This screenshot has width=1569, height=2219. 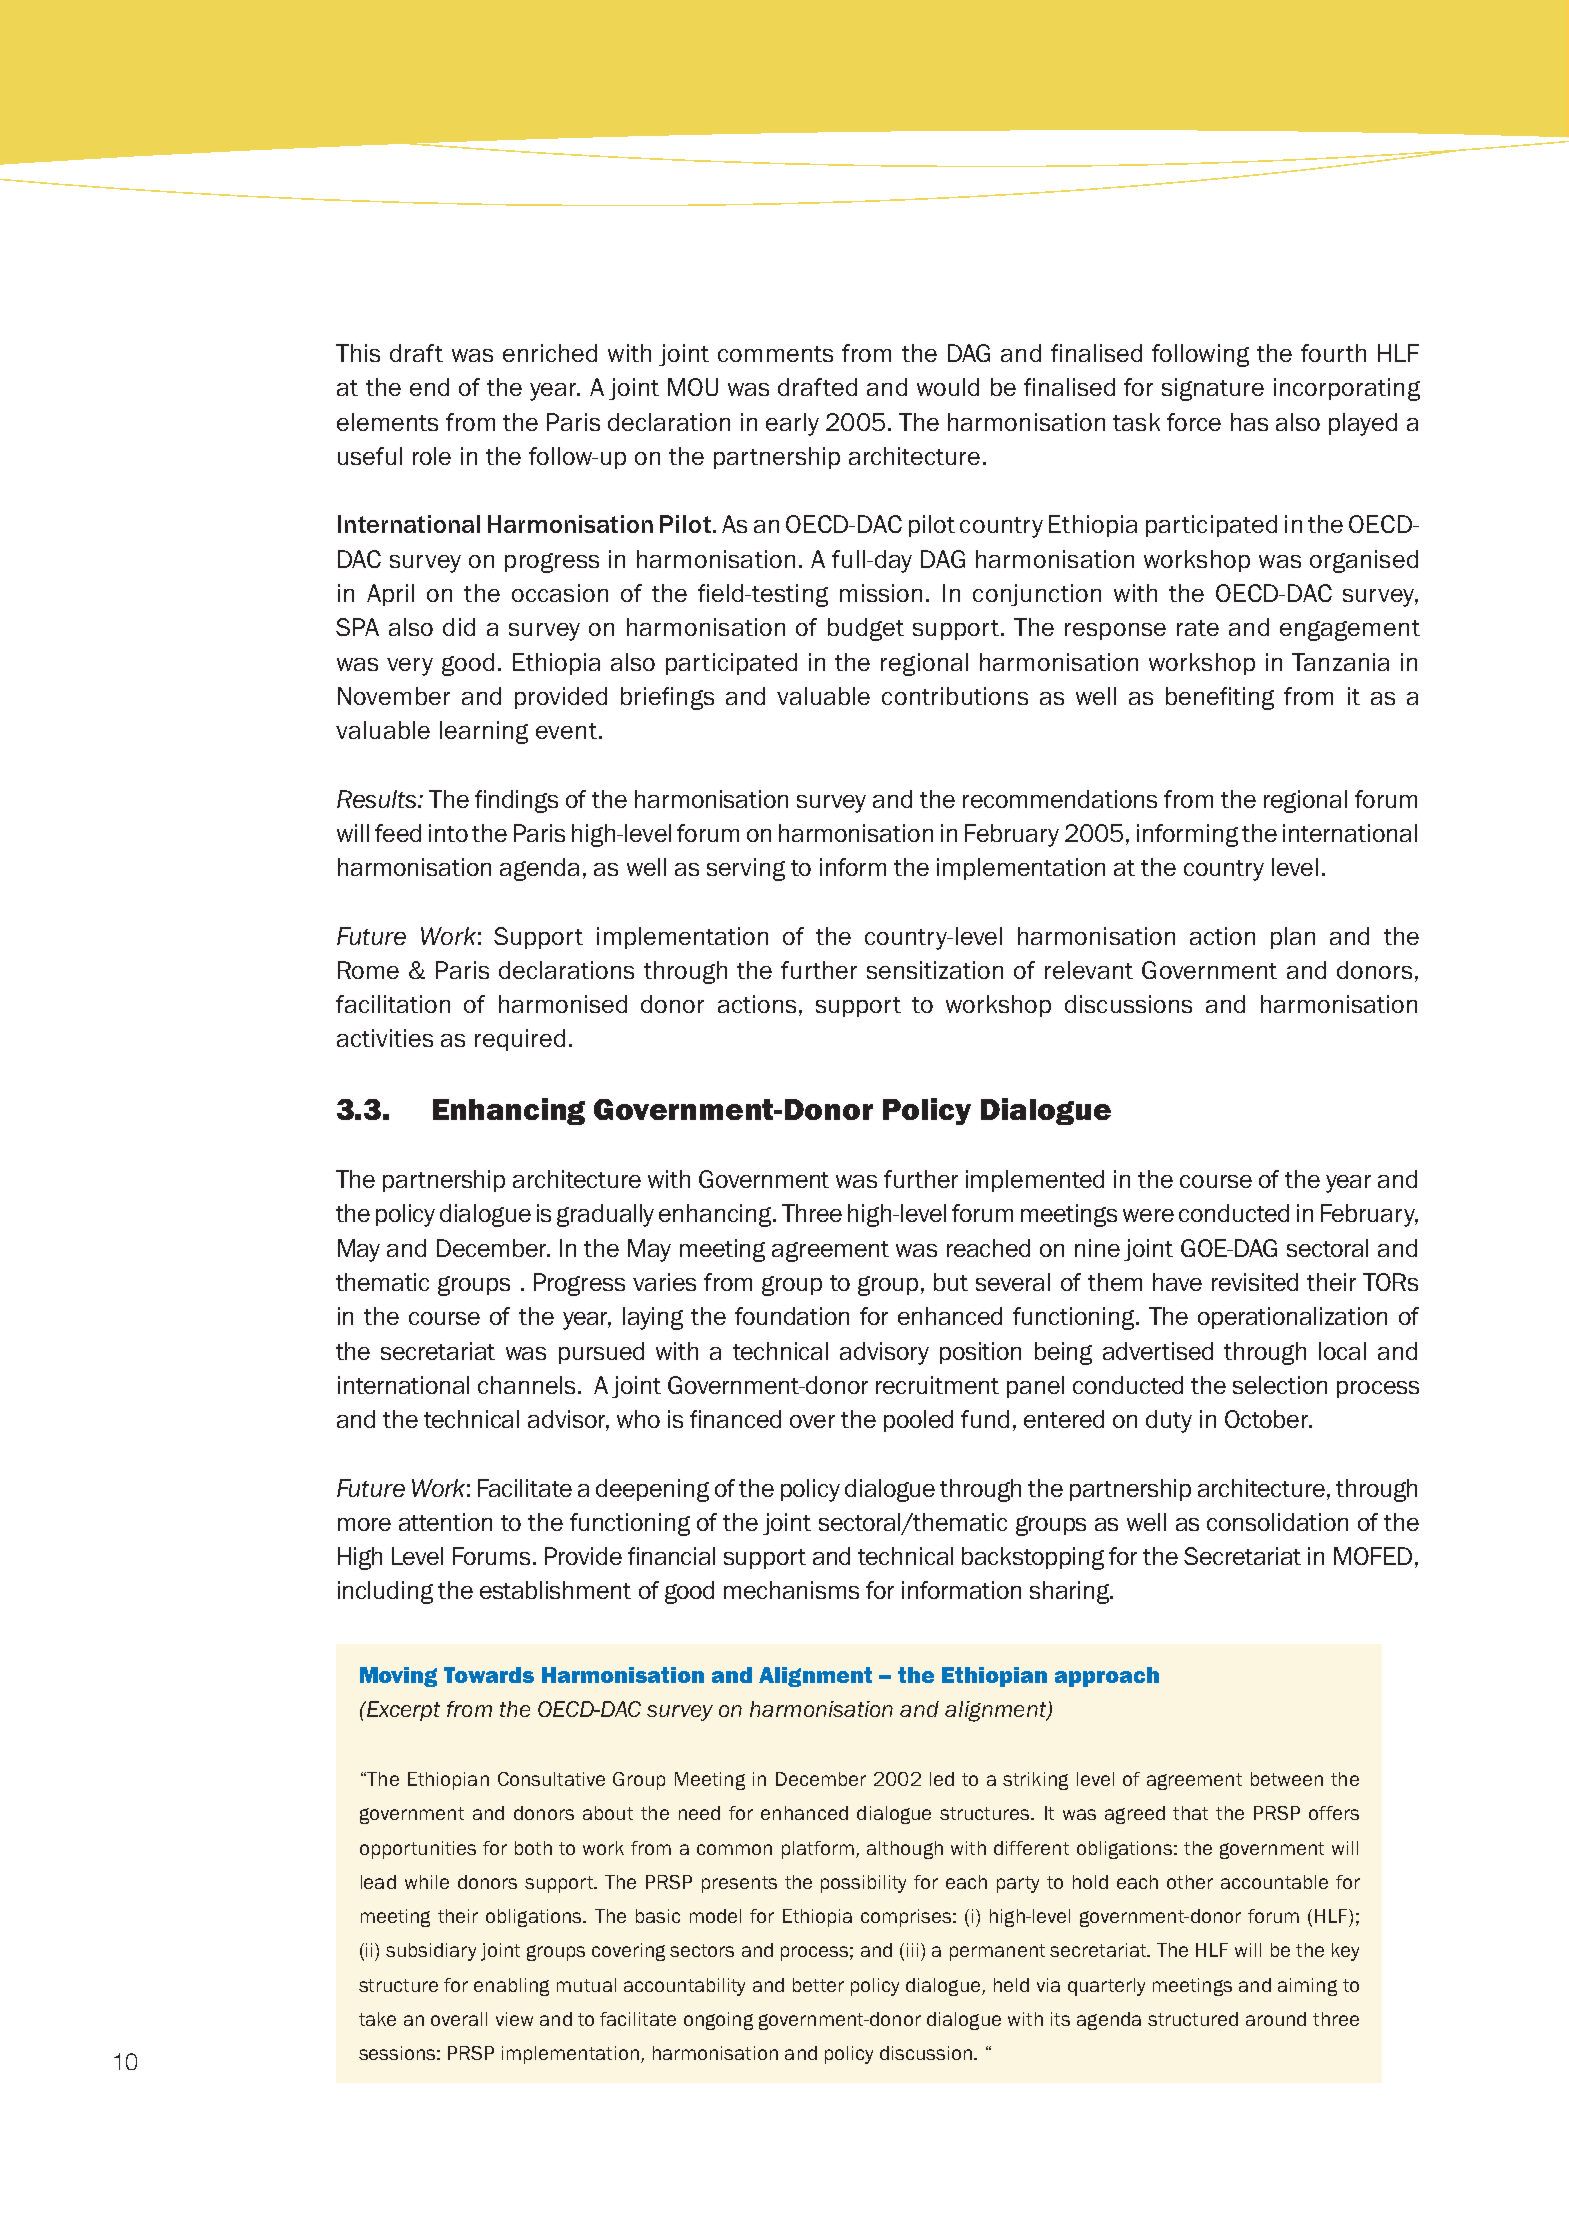 I want to click on plan, so click(x=1293, y=938).
